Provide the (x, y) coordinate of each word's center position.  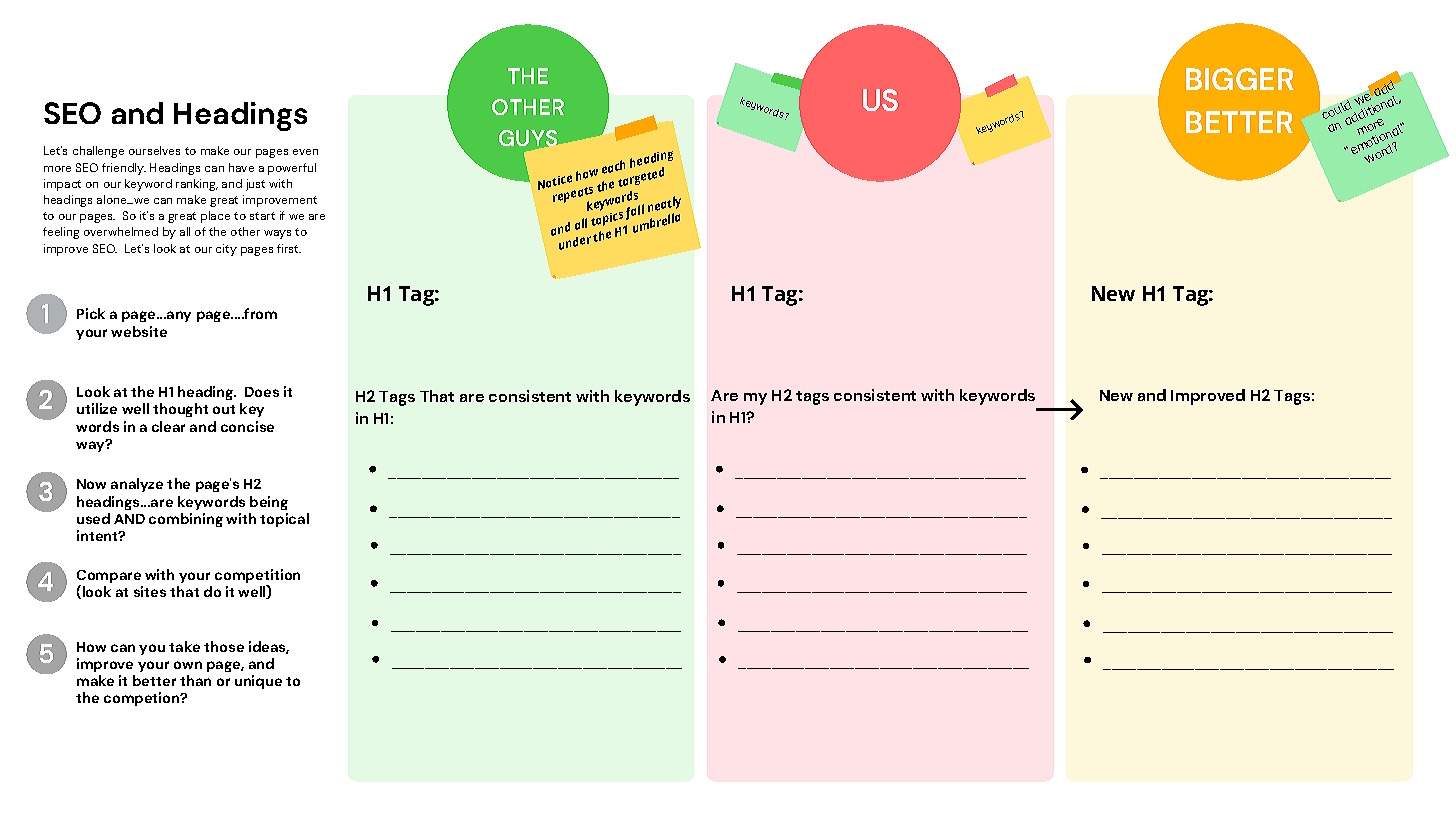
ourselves (154, 150)
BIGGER (1240, 79)
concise (247, 426)
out (224, 409)
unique (258, 682)
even (305, 152)
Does (262, 392)
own (188, 665)
